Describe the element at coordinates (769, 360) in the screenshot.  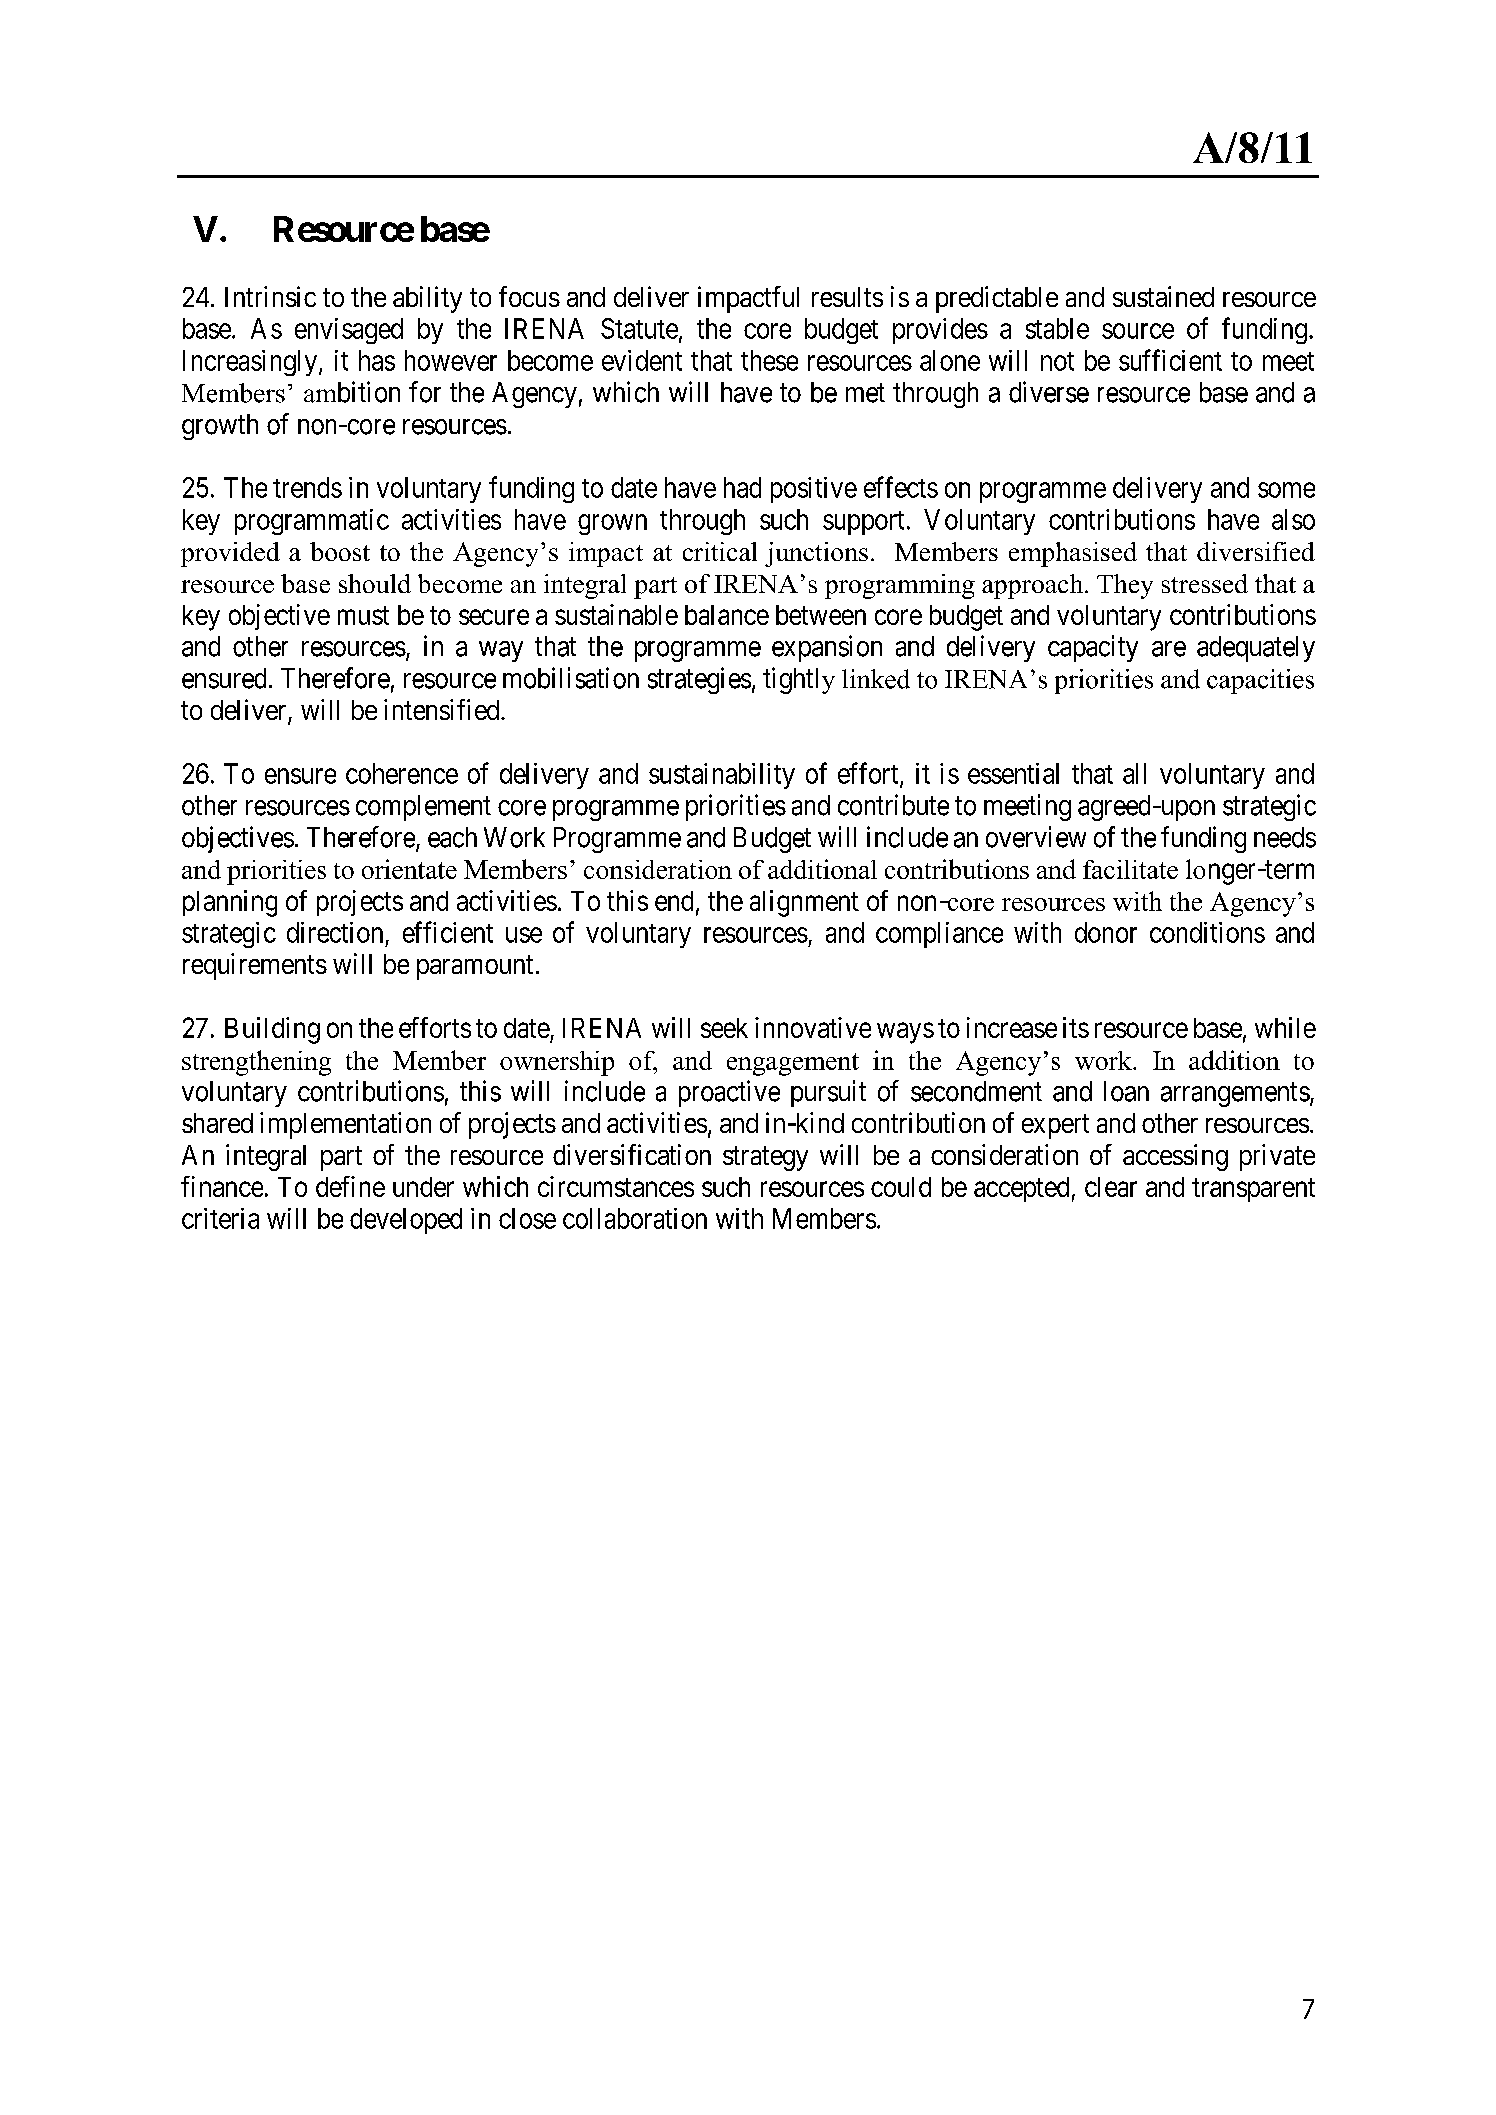
I see `these` at that location.
